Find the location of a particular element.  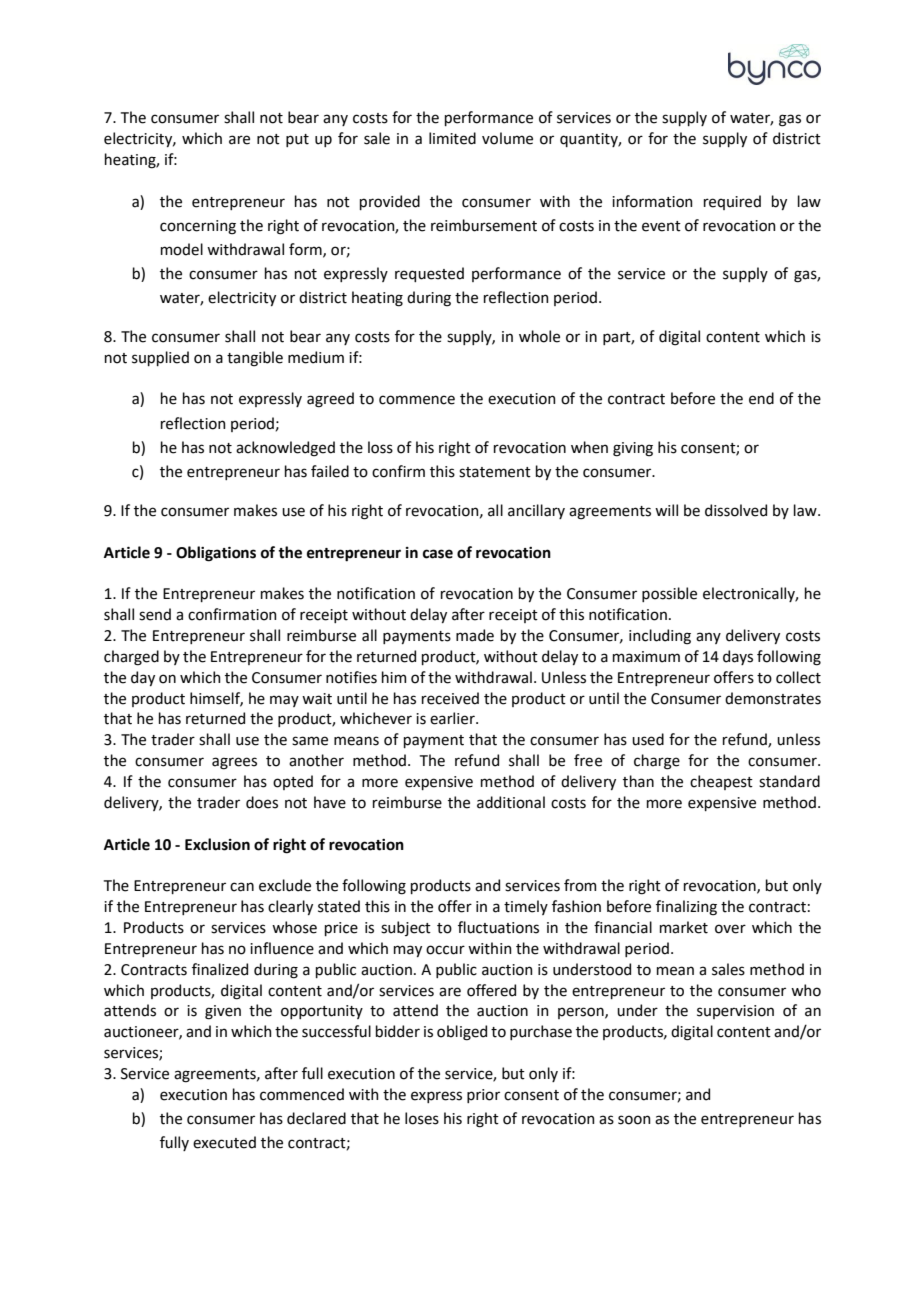

can is located at coordinates (242, 887).
